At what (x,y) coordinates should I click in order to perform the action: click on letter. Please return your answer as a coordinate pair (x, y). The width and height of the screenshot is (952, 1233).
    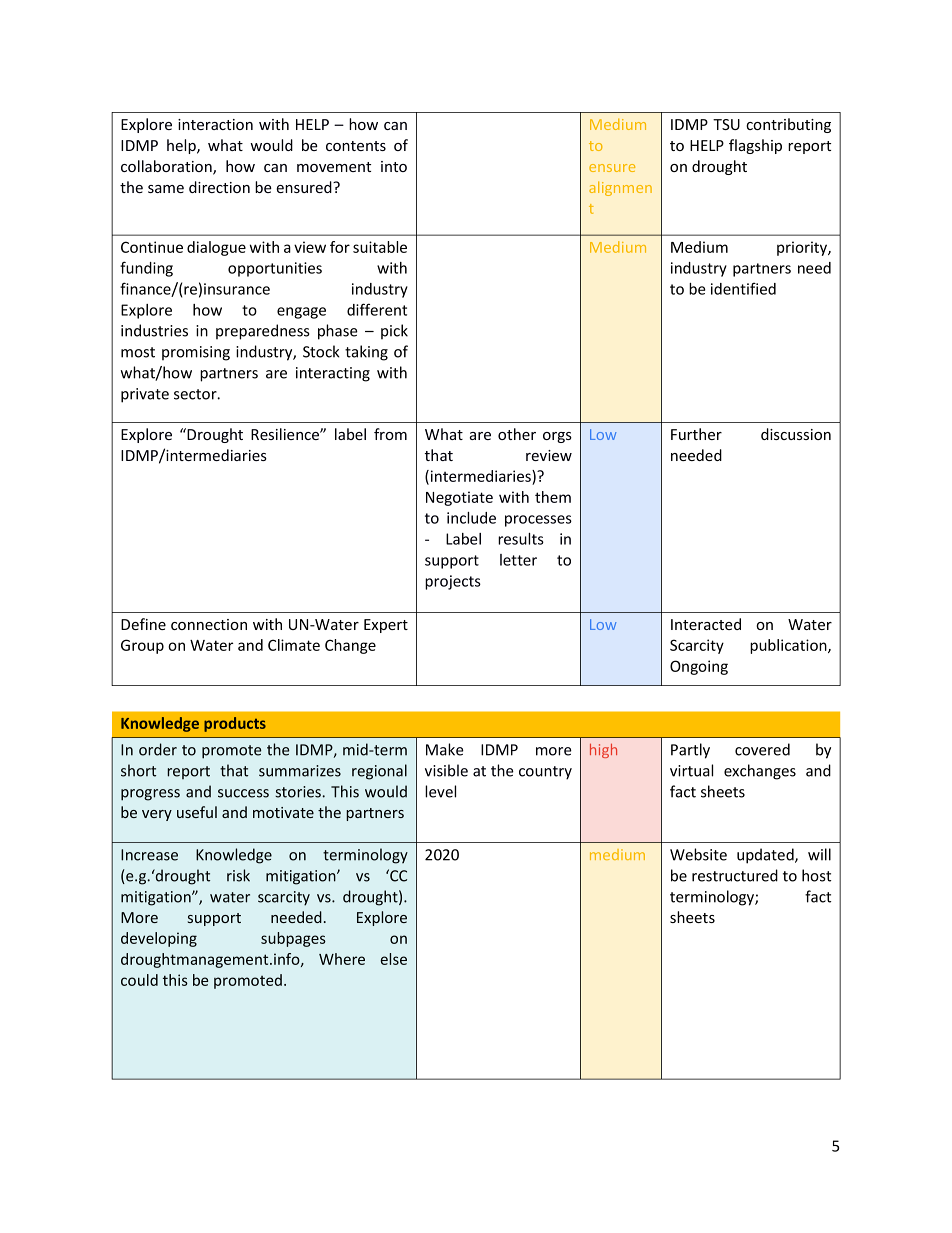
    Looking at the image, I should click on (518, 560).
